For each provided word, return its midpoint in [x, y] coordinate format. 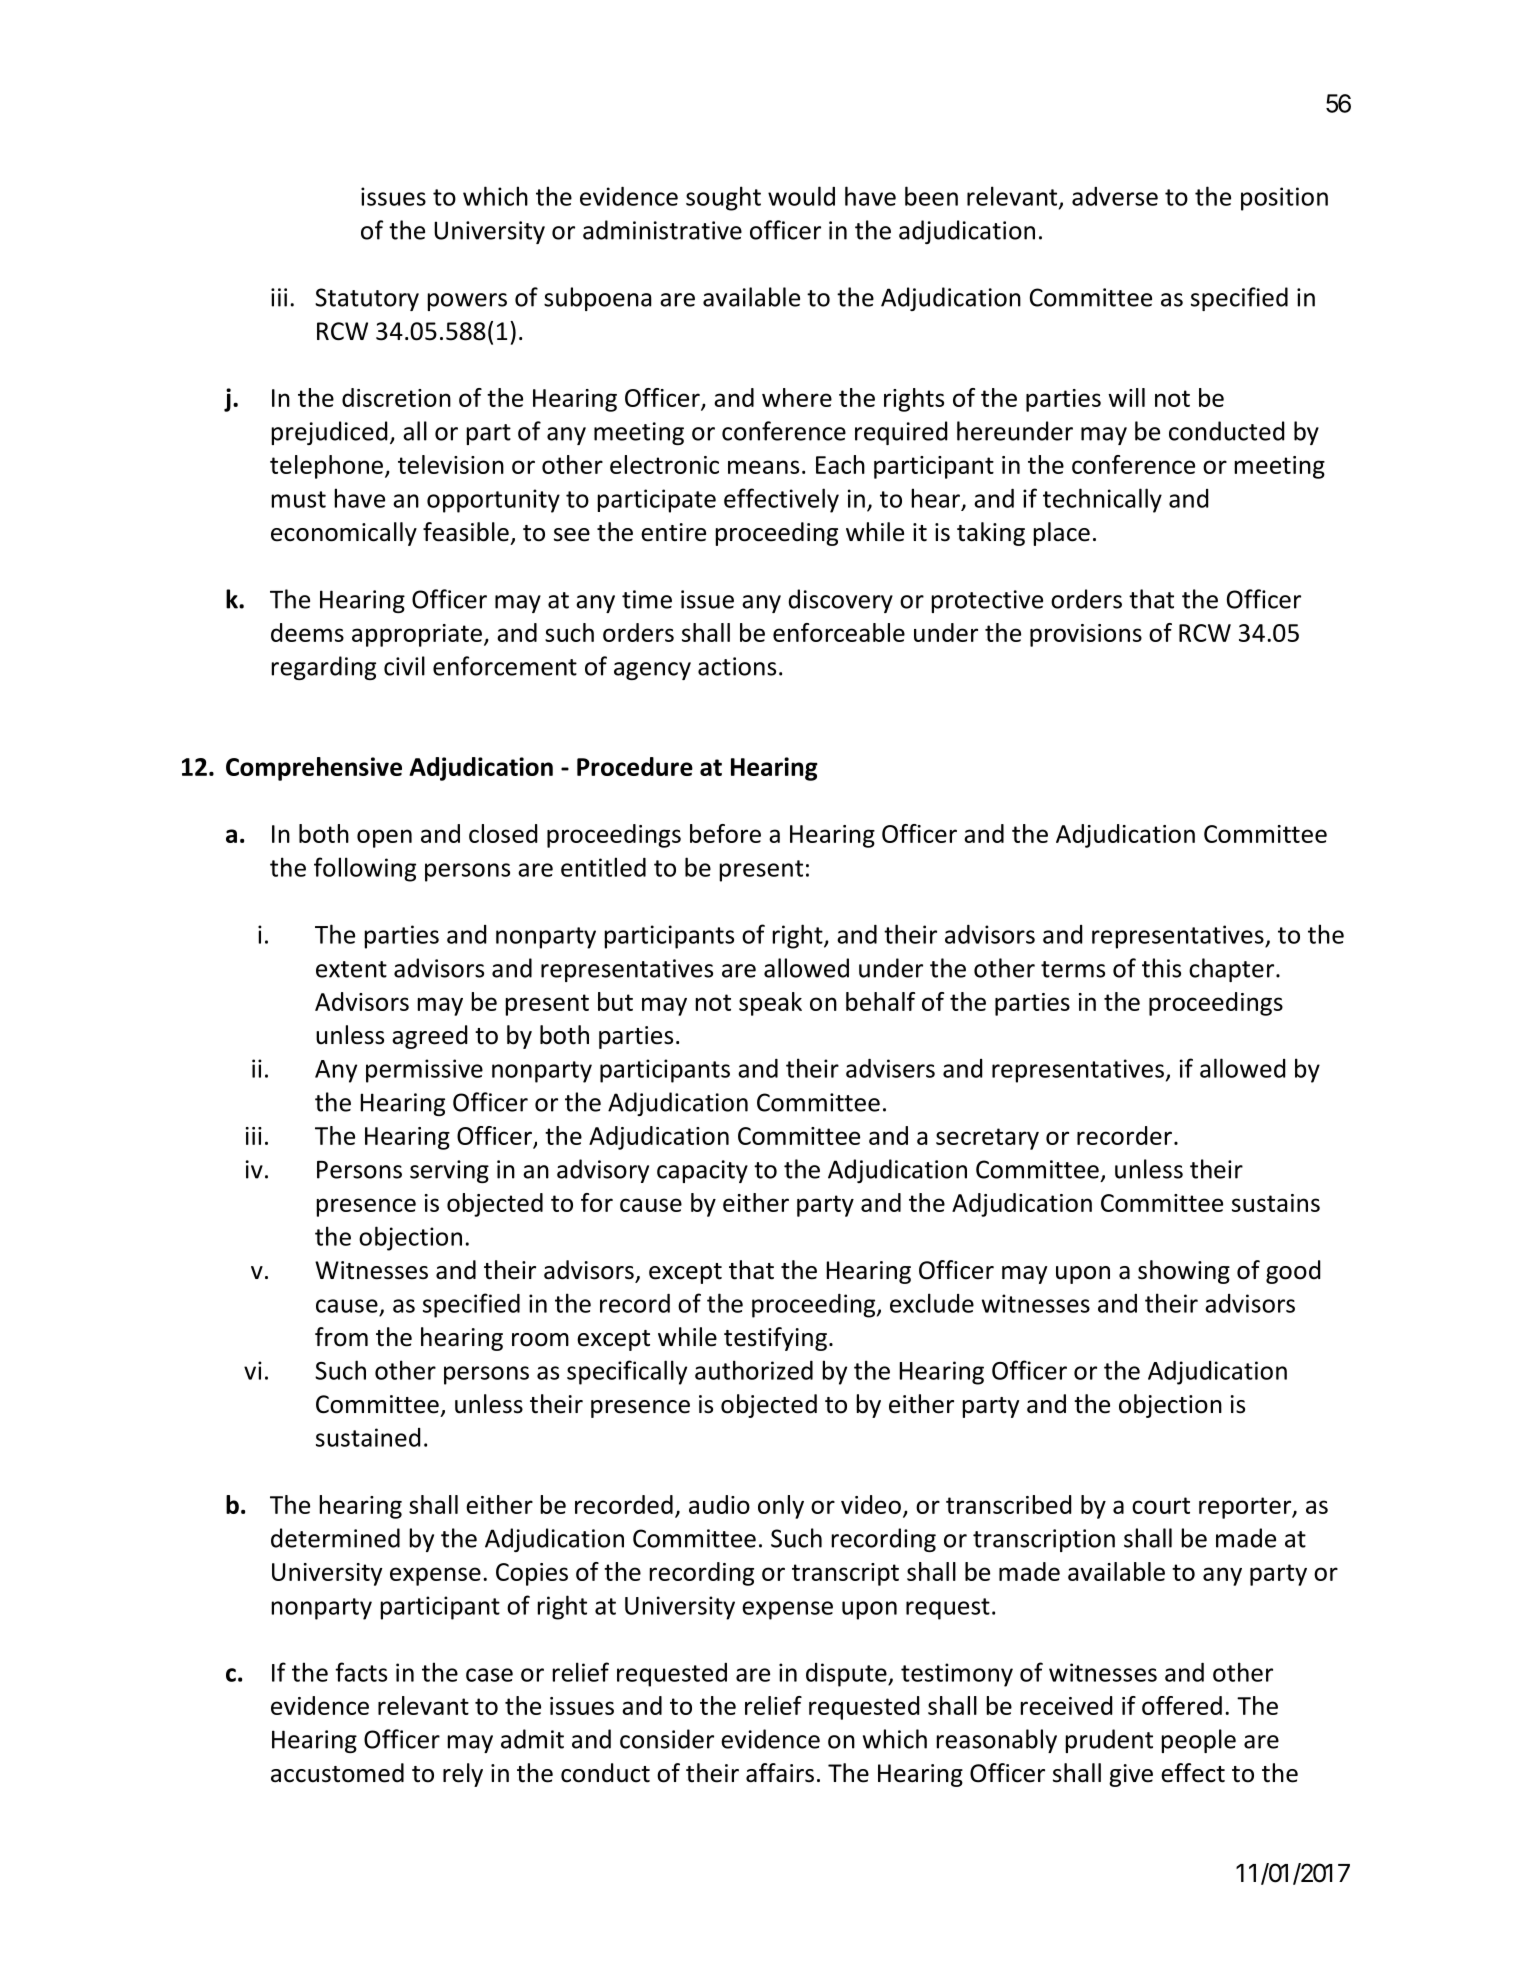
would [801, 196]
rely [463, 1775]
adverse [1115, 196]
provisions [1086, 635]
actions [737, 666]
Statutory [367, 299]
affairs [780, 1773]
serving [449, 1171]
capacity [702, 1171]
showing [1184, 1272]
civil [404, 666]
